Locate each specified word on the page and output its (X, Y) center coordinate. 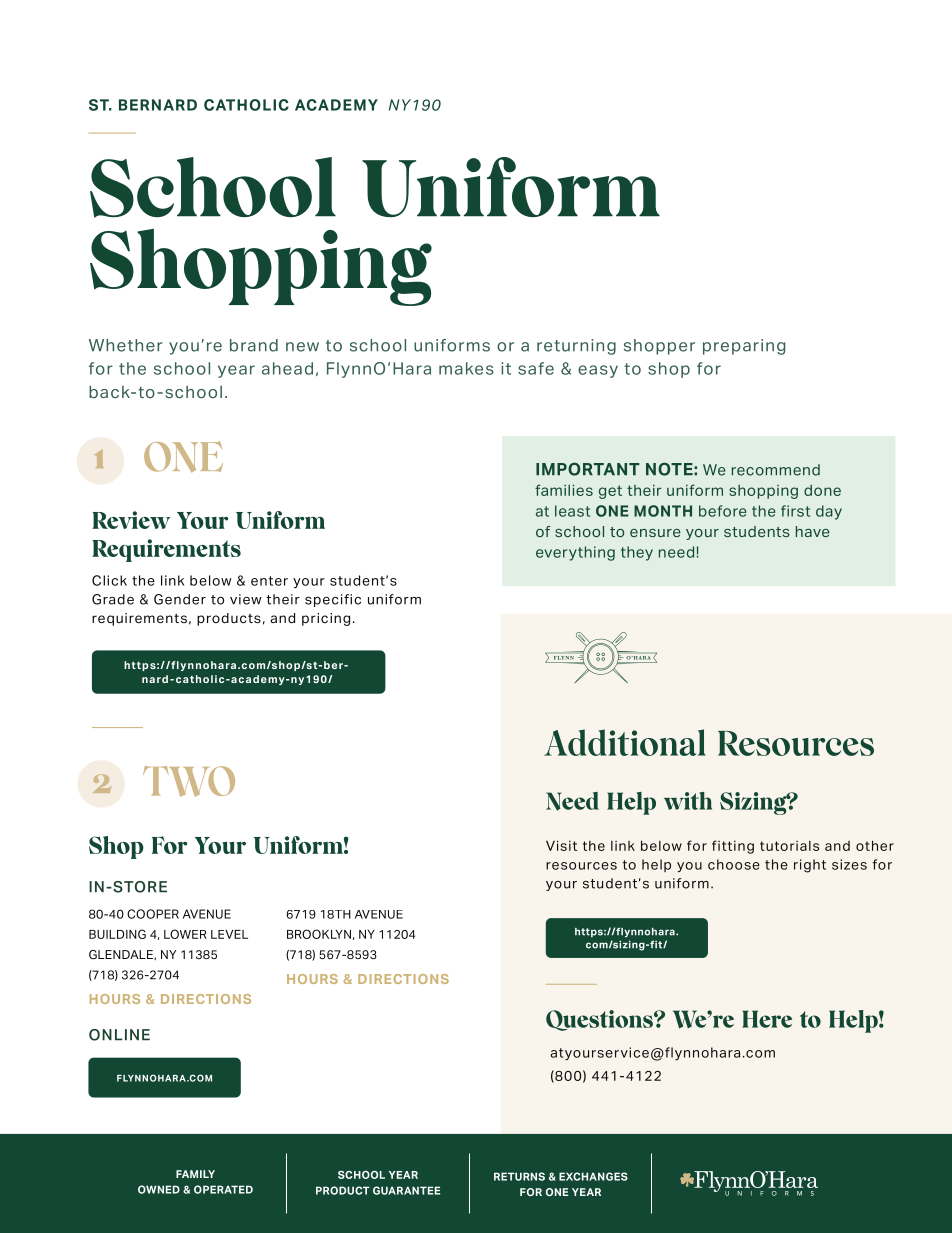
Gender (180, 599)
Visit (561, 845)
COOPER (153, 914)
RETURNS (519, 1176)
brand (254, 345)
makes (466, 368)
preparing (744, 347)
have (813, 531)
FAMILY (195, 1174)
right (810, 866)
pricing (326, 619)
